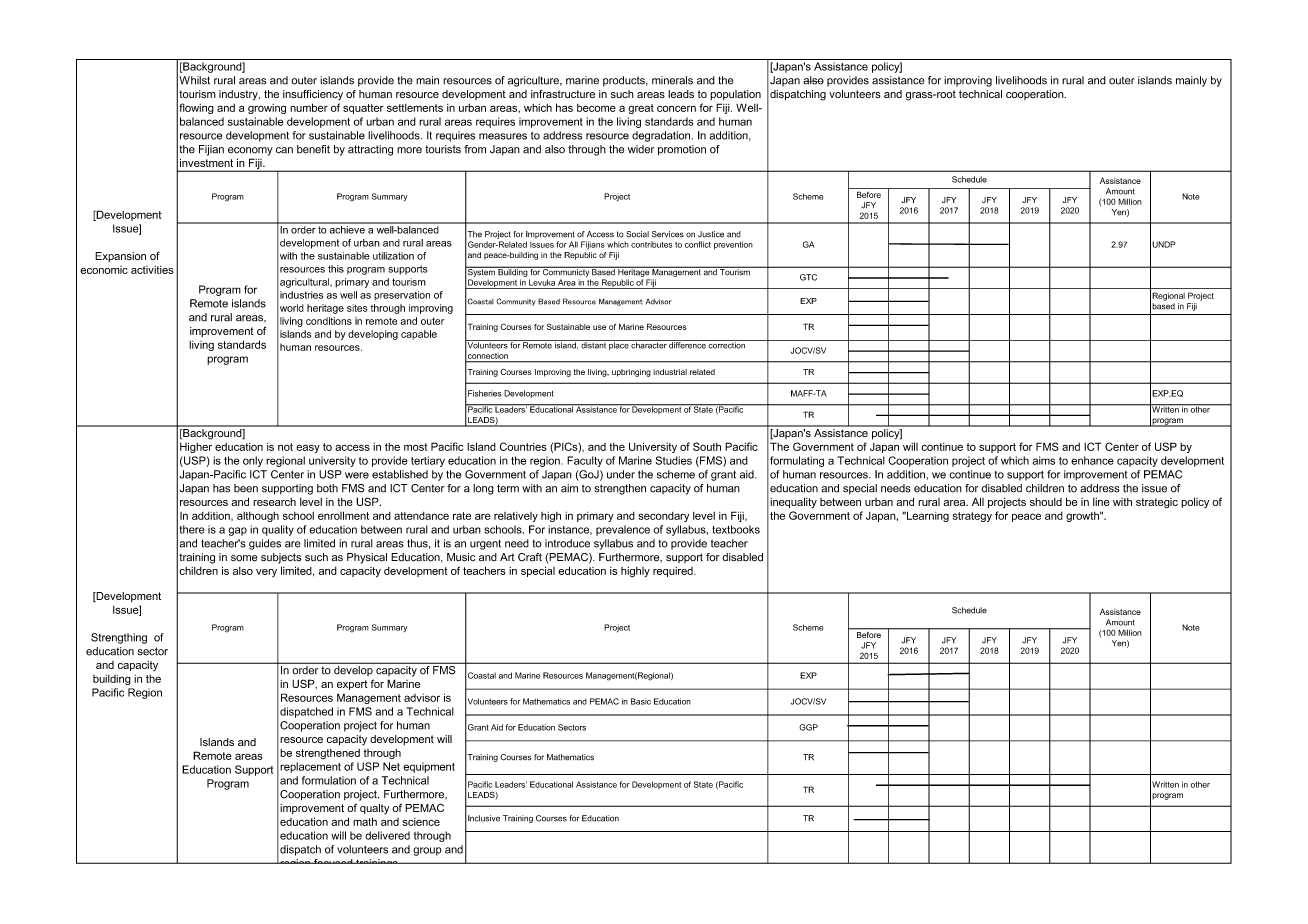 This screenshot has width=1308, height=924. Describe the element at coordinates (427, 851) in the screenshot. I see `group` at that location.
